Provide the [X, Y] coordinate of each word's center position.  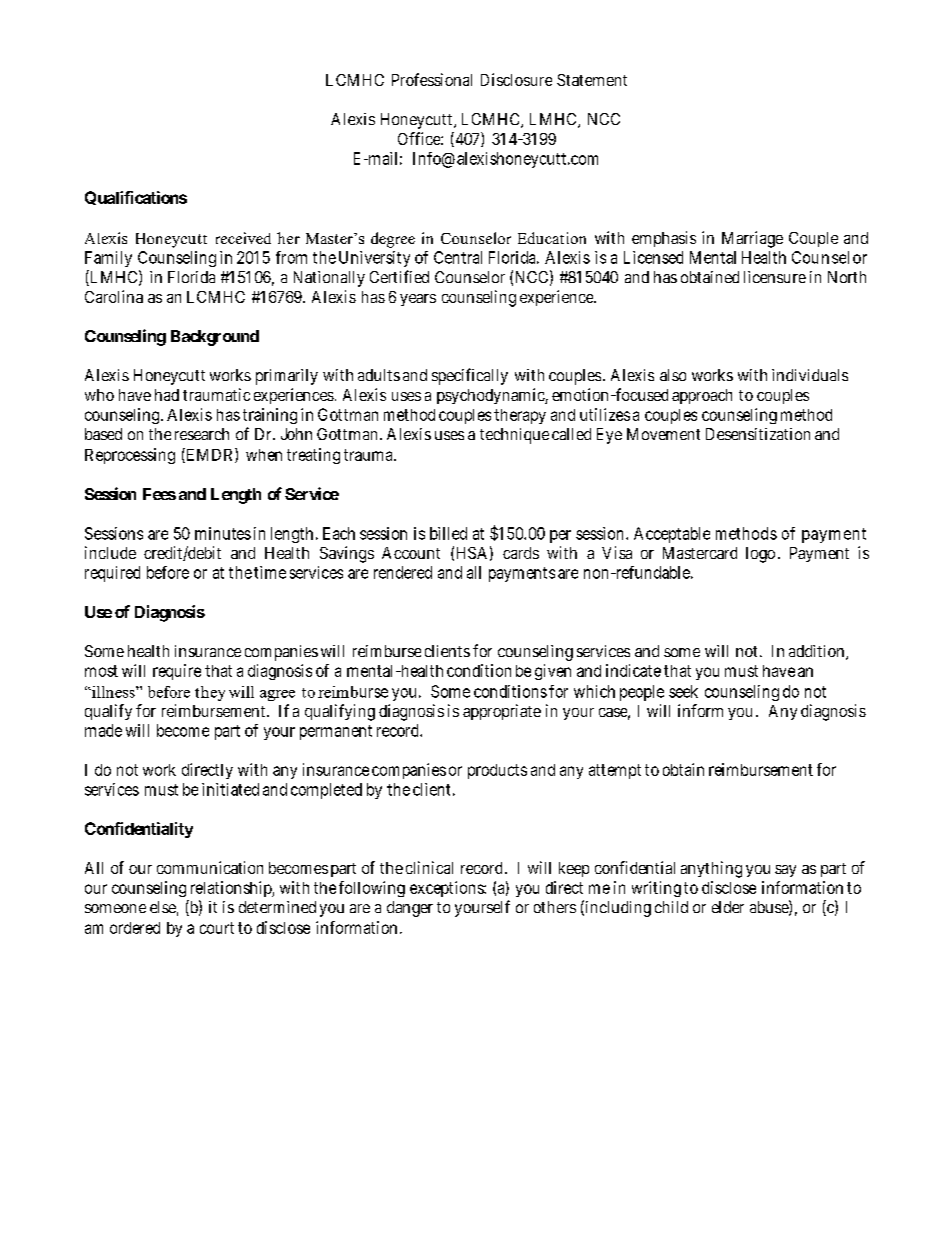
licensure [775, 277]
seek [683, 691]
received [243, 238]
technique [514, 436]
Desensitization [758, 434]
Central [458, 257]
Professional [432, 79]
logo [760, 555]
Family [108, 259]
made [103, 730]
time [270, 572]
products [497, 771]
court [217, 928]
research [202, 434]
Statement [592, 80]
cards [521, 553]
